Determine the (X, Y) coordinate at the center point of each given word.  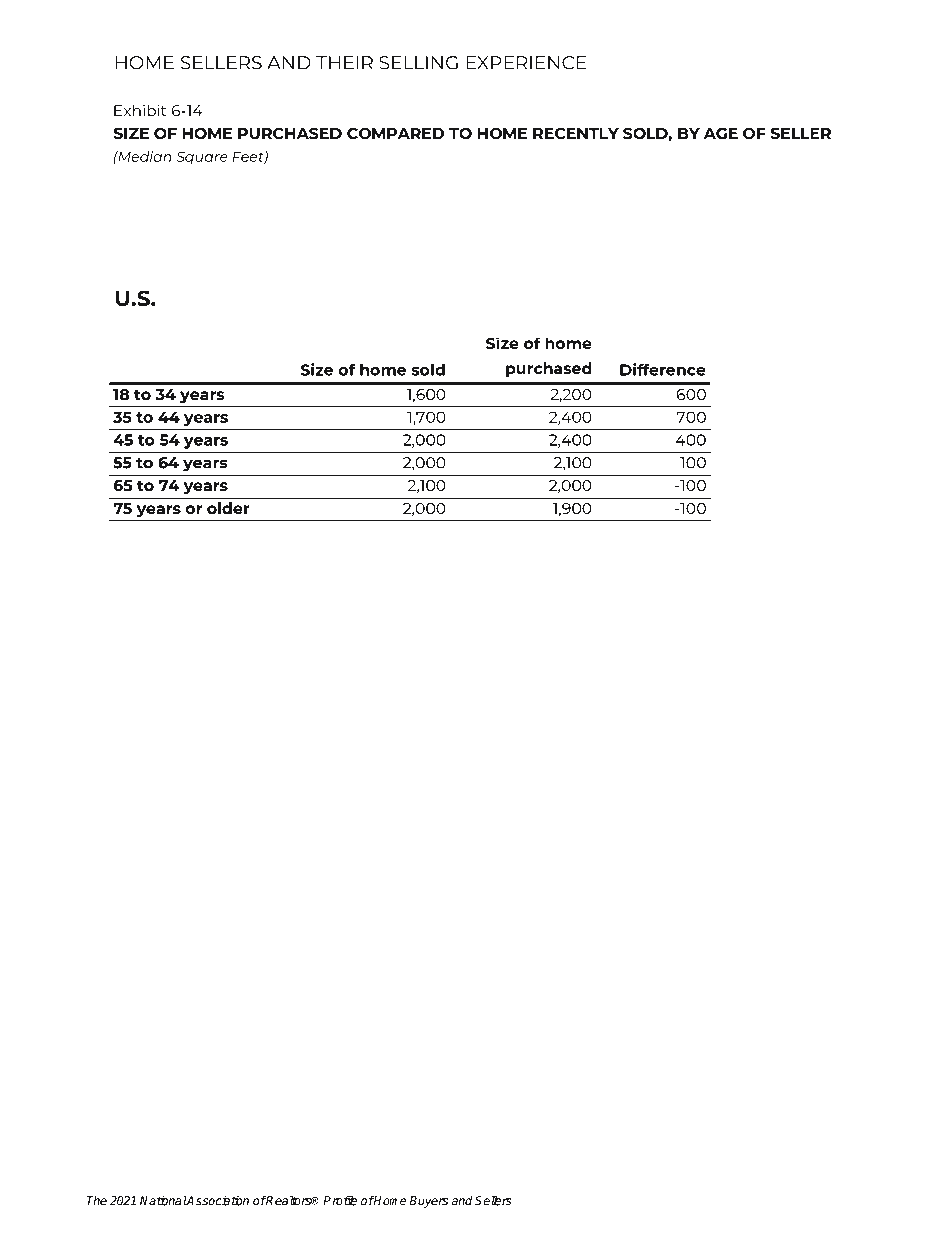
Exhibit (140, 110)
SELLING (418, 63)
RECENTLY (576, 133)
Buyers (428, 1202)
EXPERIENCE (526, 63)
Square (202, 158)
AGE (721, 133)
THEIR (344, 63)
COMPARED (395, 133)
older (228, 508)
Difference (663, 369)
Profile (340, 1200)
